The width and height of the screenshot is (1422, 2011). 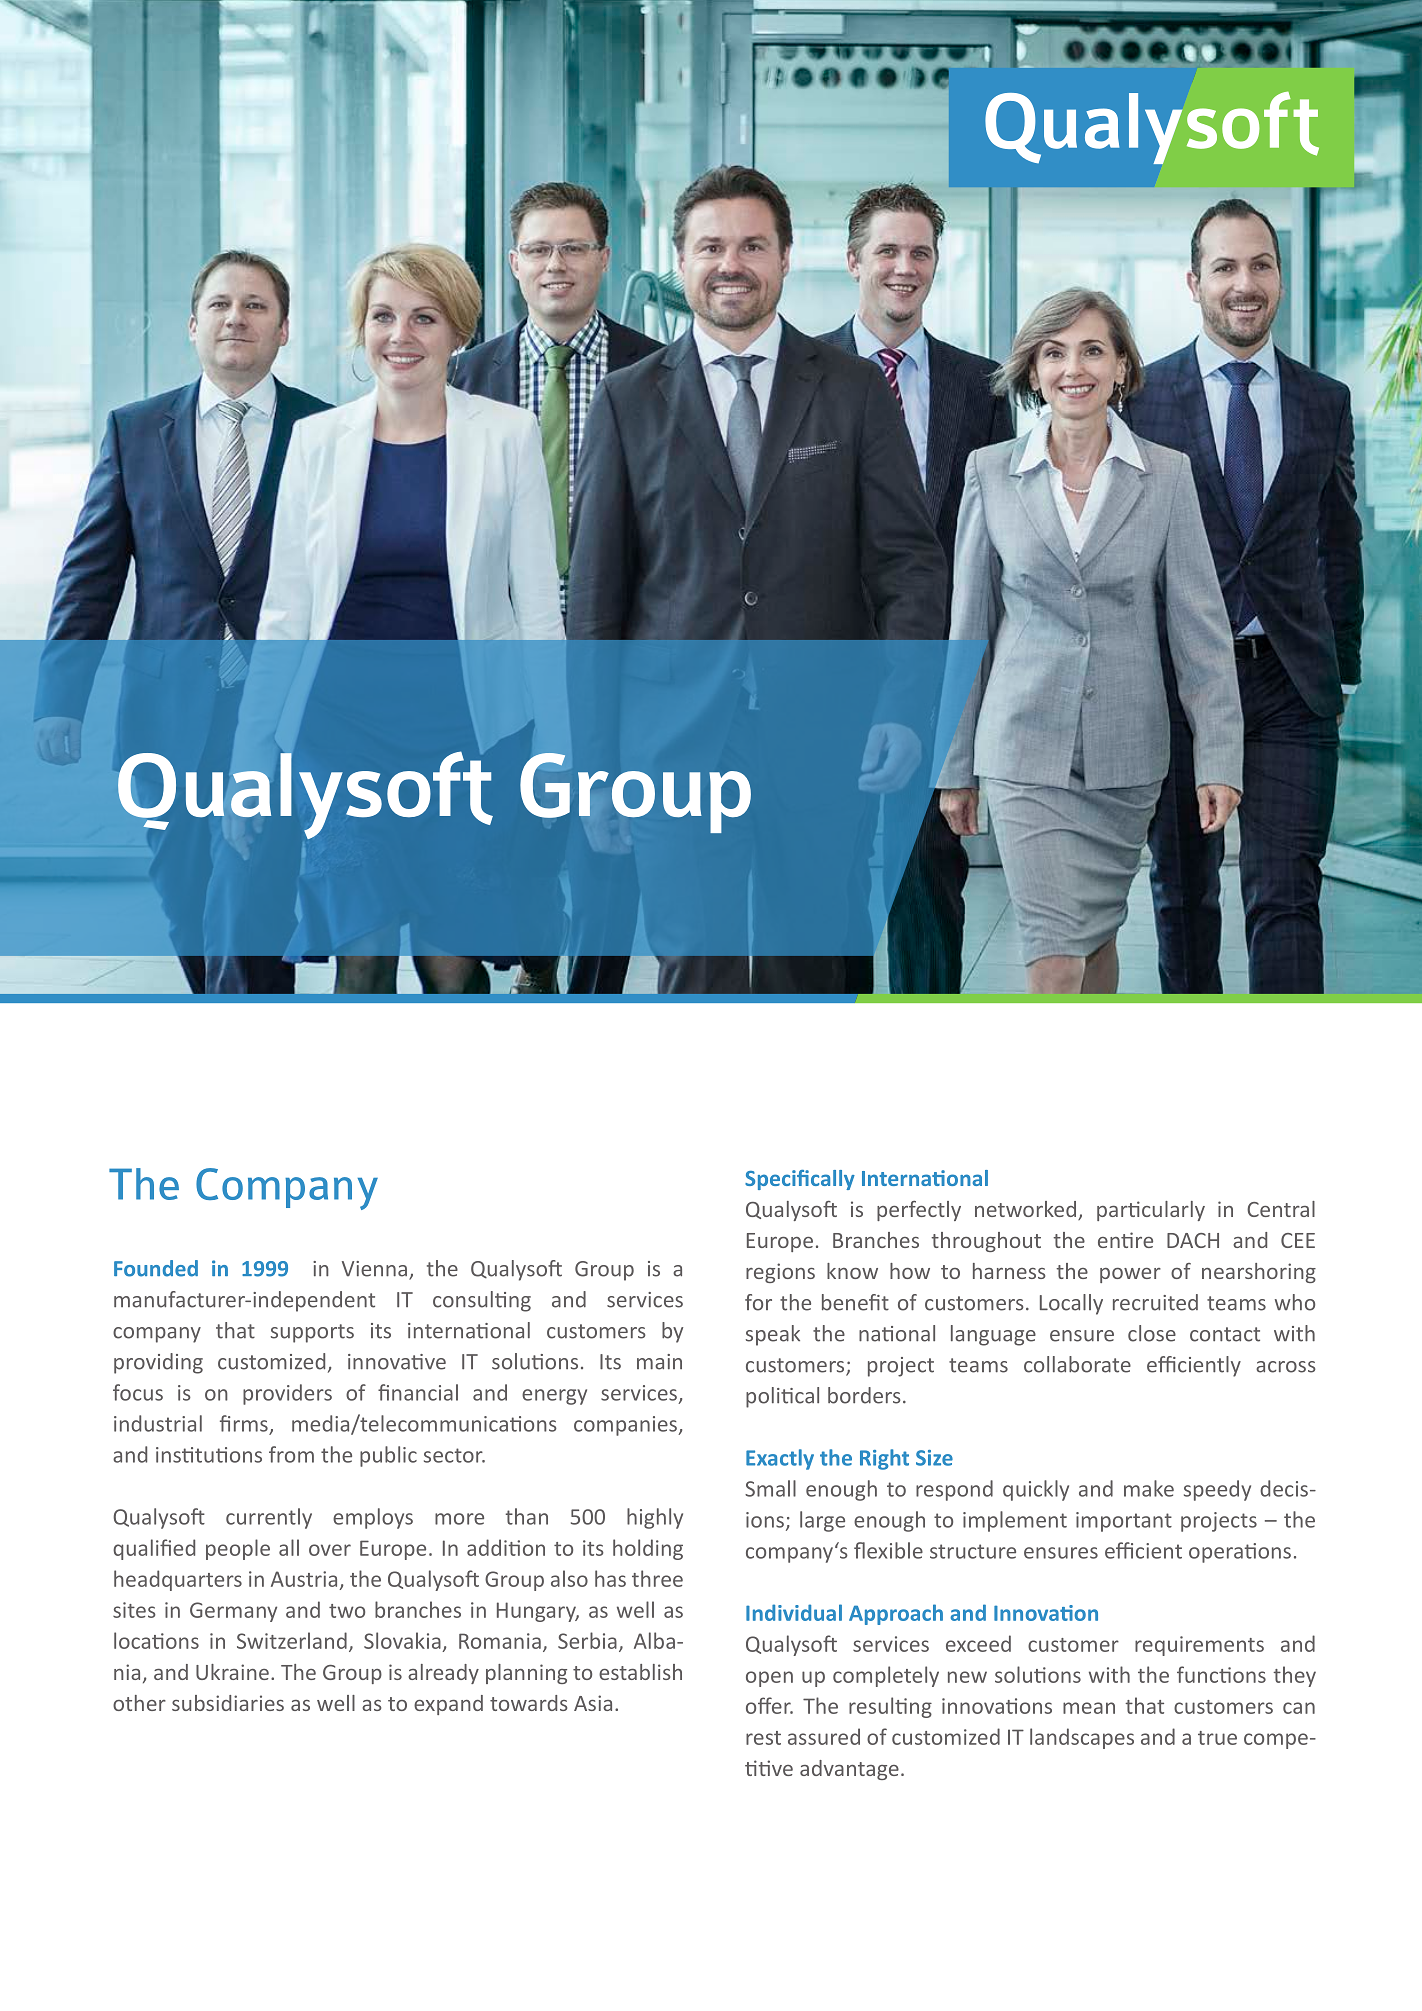 I want to click on Specifically, so click(x=800, y=1180).
